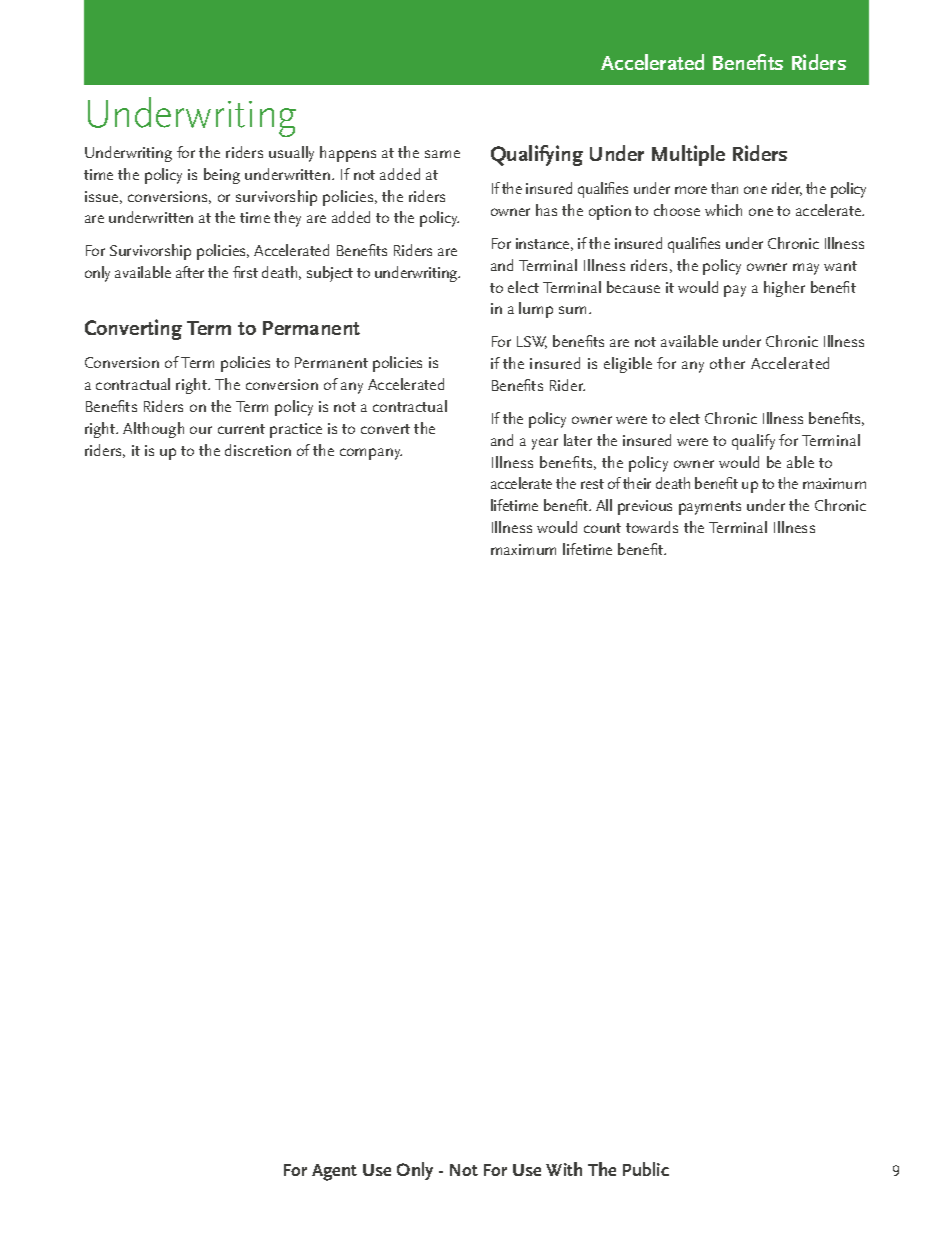 The image size is (952, 1233). I want to click on year, so click(545, 444).
